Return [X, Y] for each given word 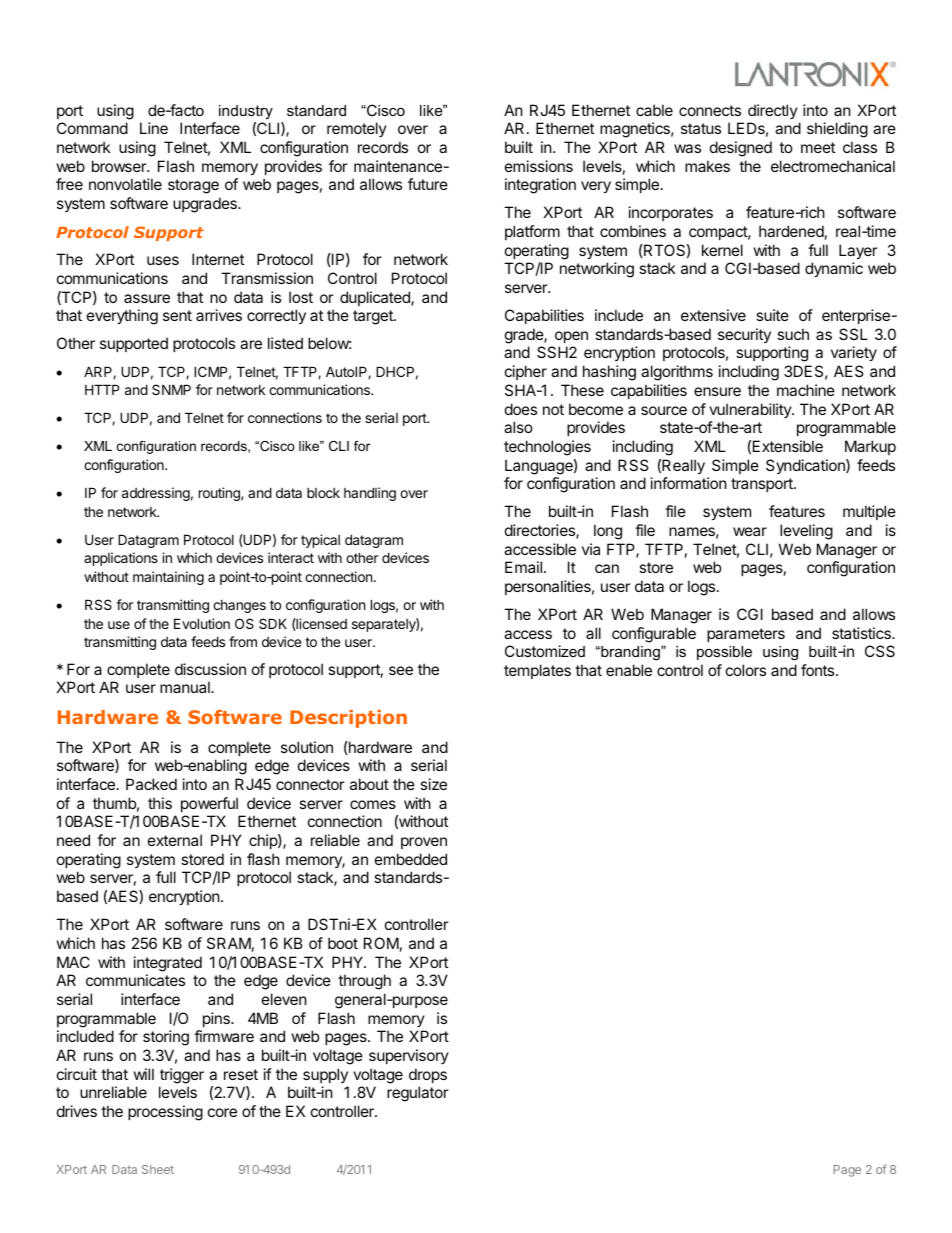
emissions [539, 166]
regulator [418, 1094]
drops [428, 1075]
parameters [746, 635]
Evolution [202, 623]
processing [165, 1113]
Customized [545, 651]
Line [154, 128]
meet [818, 147]
